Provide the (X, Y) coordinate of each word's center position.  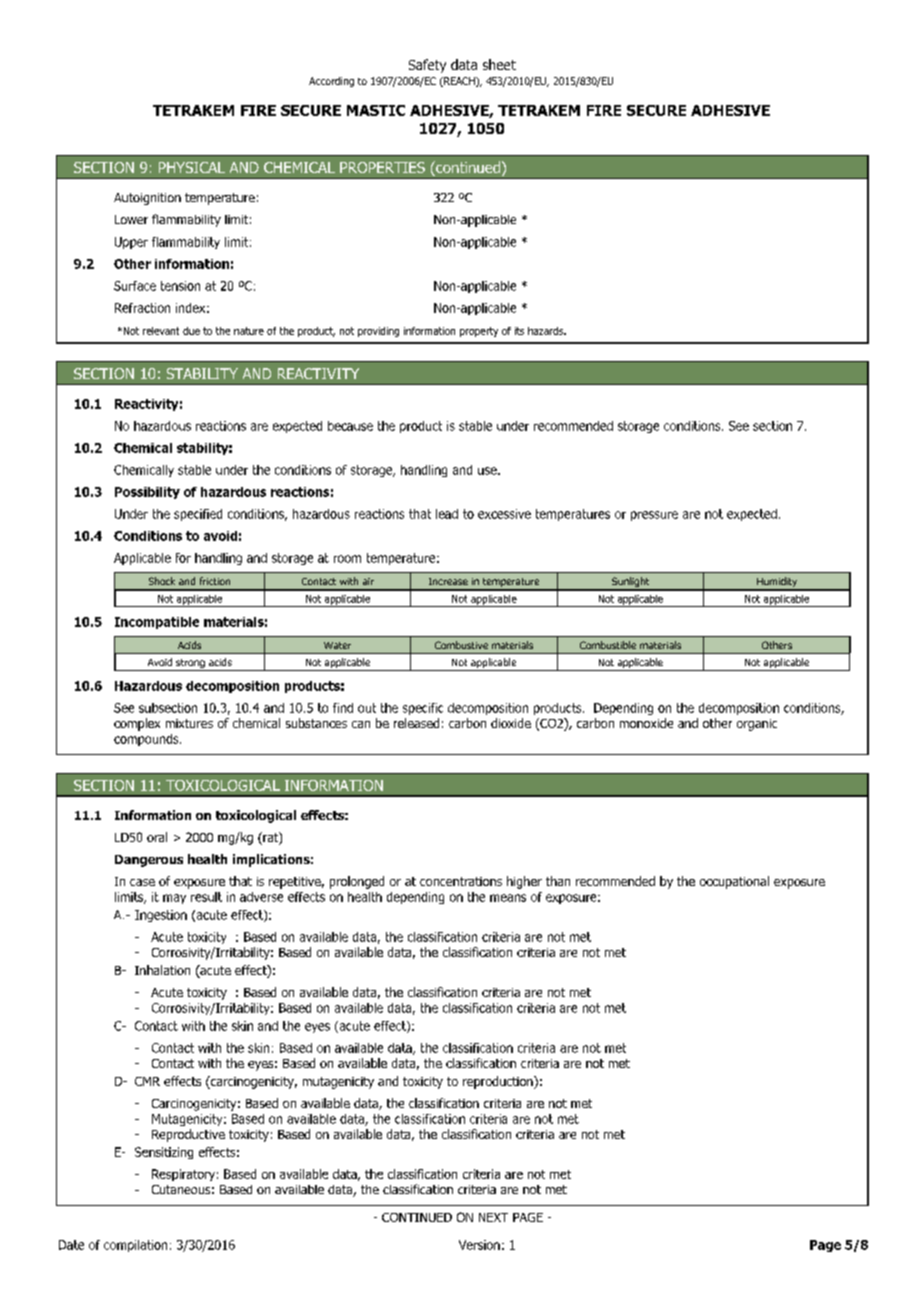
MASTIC (376, 110)
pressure (654, 516)
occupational (734, 882)
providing (378, 332)
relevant (161, 331)
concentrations (461, 881)
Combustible (608, 645)
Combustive (461, 645)
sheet (499, 64)
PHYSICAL (192, 167)
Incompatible (157, 623)
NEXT (493, 1217)
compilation (135, 1246)
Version (479, 1245)
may (174, 899)
